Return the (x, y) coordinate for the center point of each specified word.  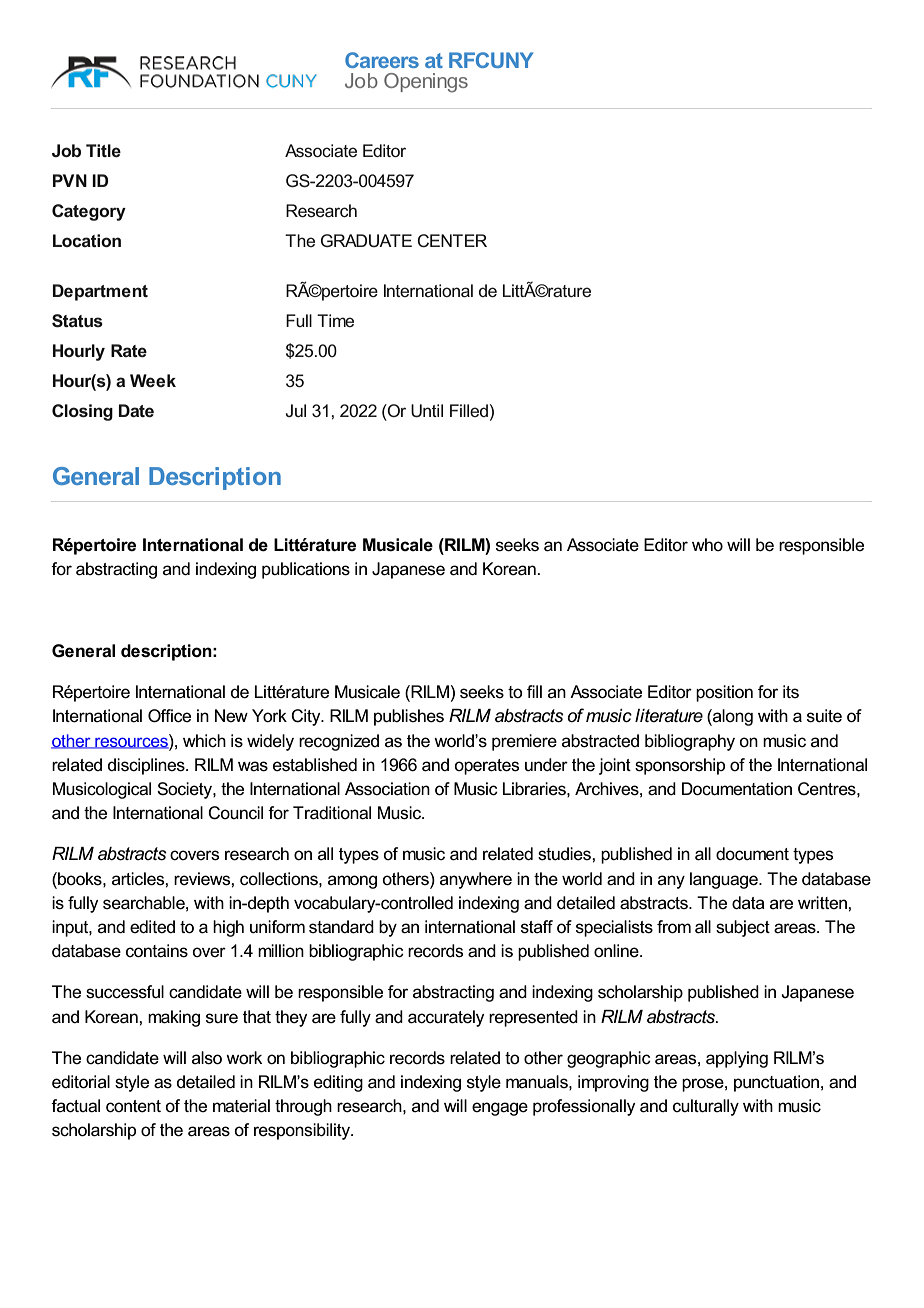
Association (387, 789)
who (707, 544)
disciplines (147, 766)
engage (500, 1109)
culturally (706, 1107)
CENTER (452, 240)
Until (427, 411)
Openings (426, 83)
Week (153, 380)
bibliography (690, 742)
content (133, 1106)
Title (103, 150)
